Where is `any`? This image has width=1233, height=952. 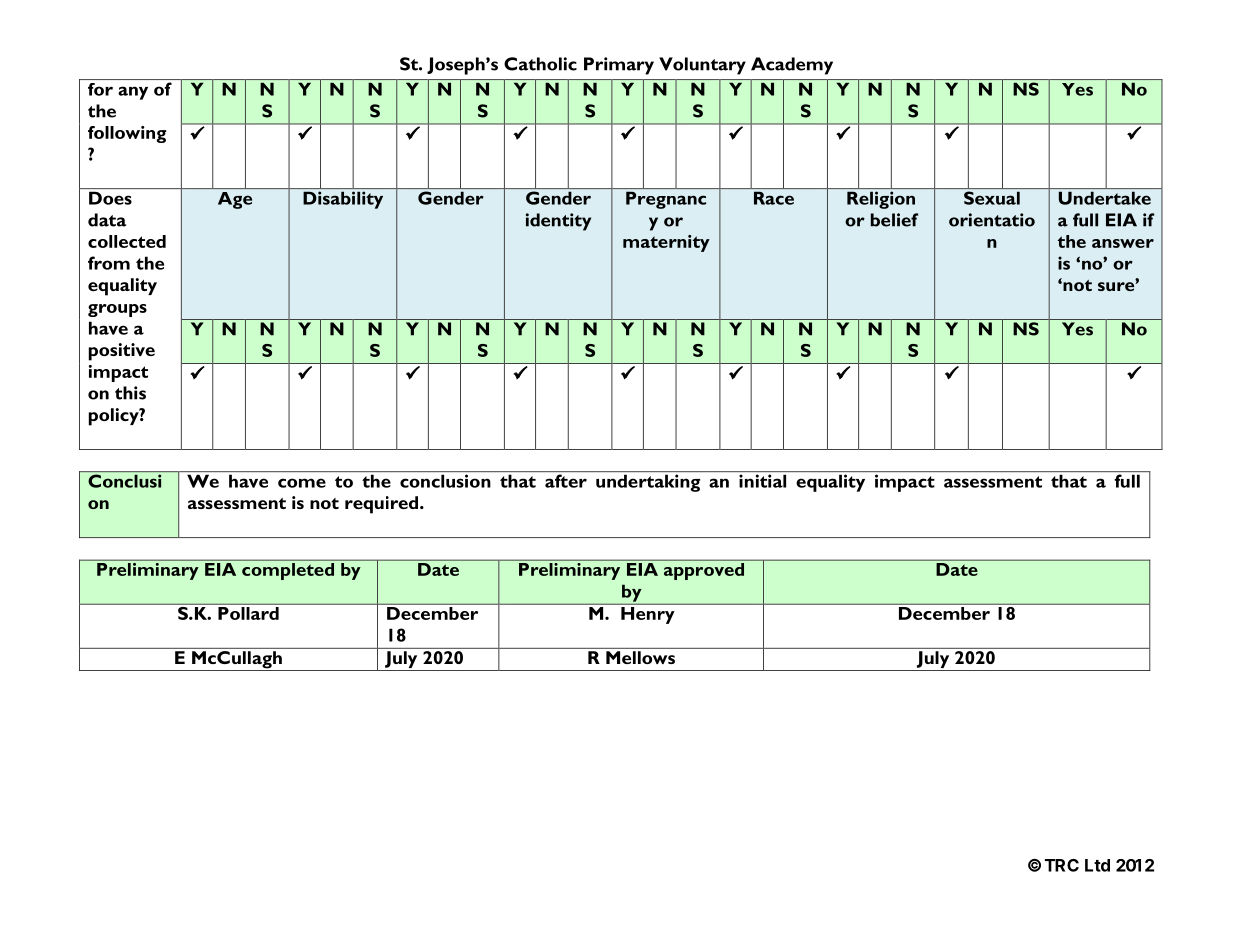 any is located at coordinates (133, 93).
